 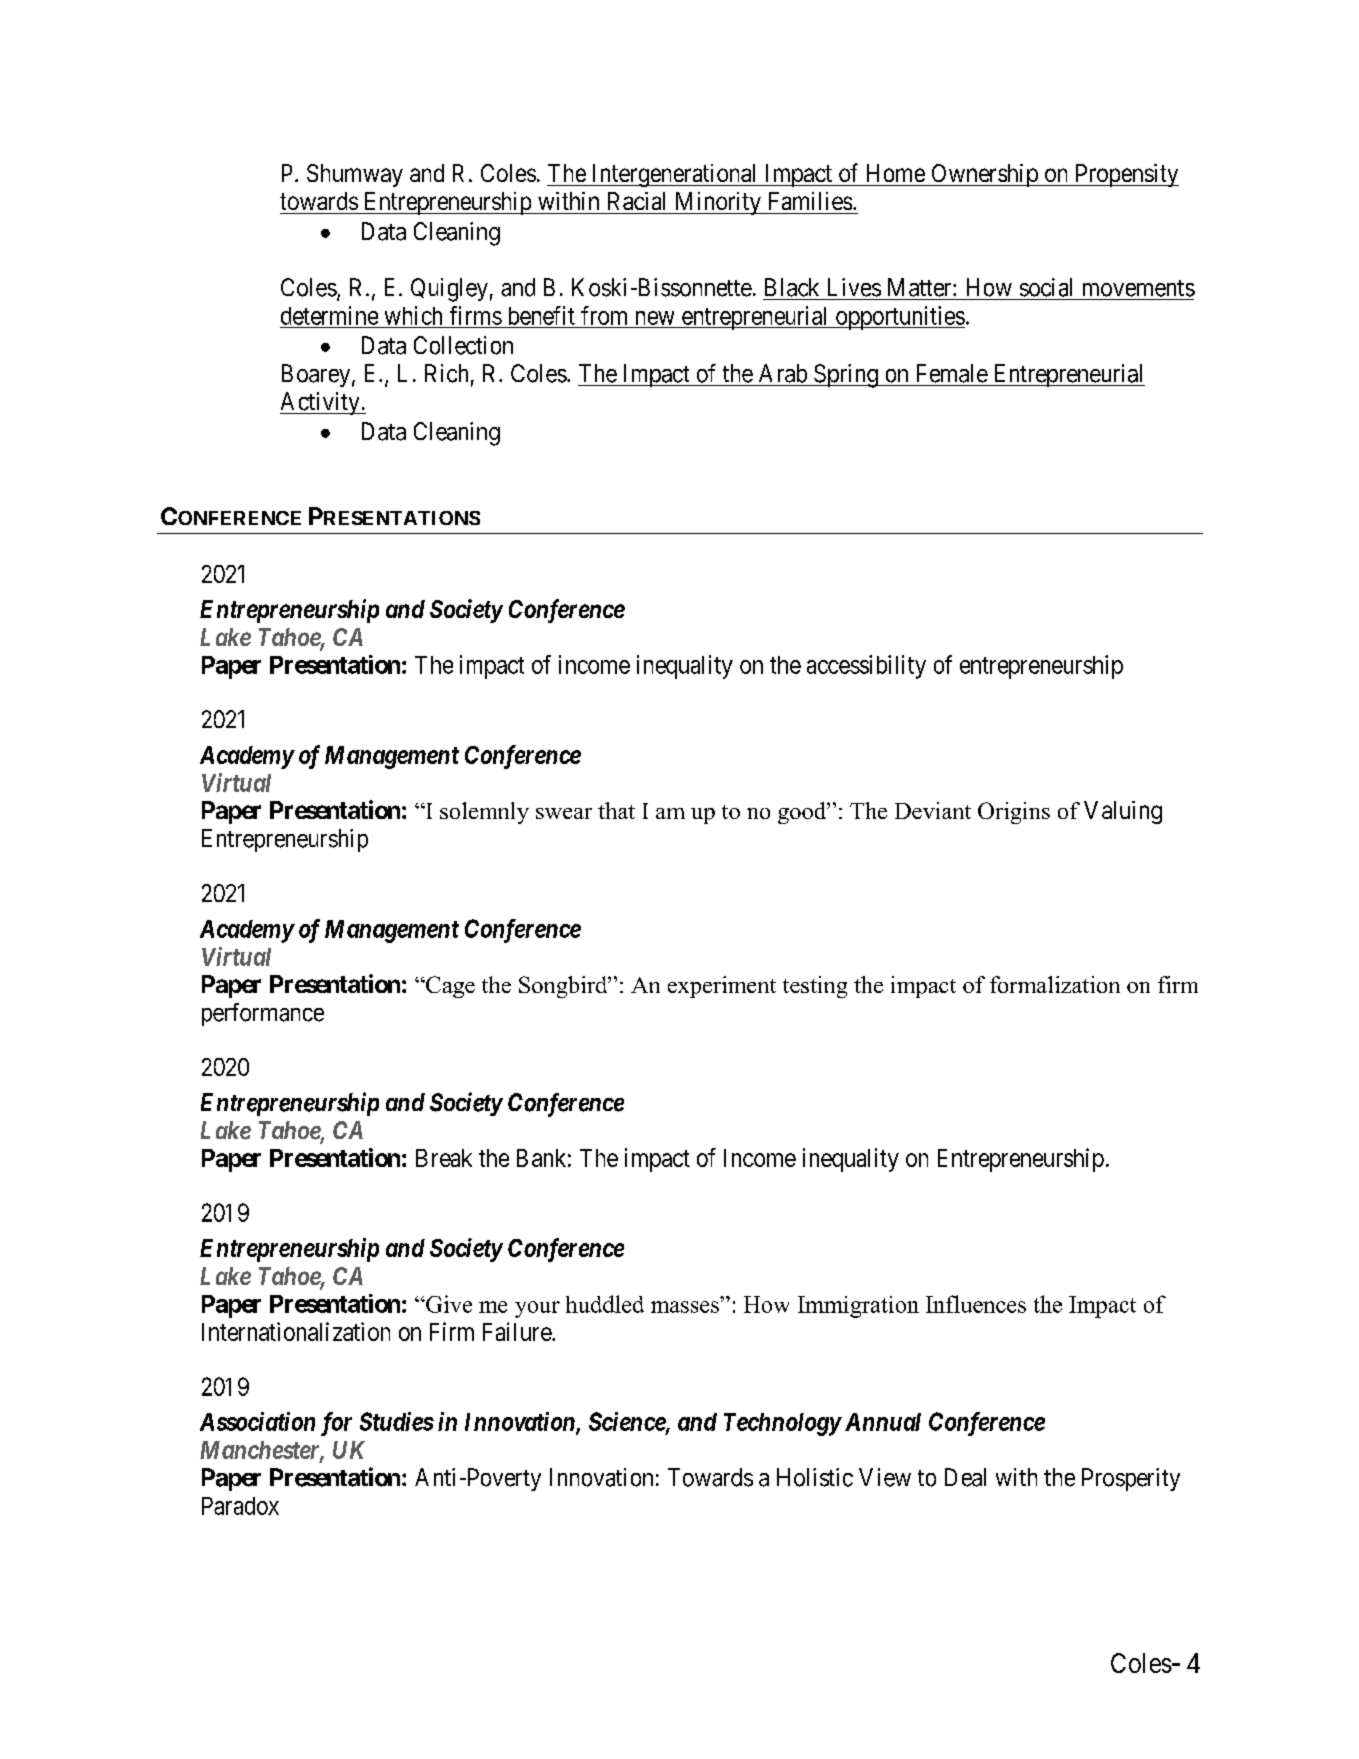 I want to click on Science, so click(x=628, y=1422).
